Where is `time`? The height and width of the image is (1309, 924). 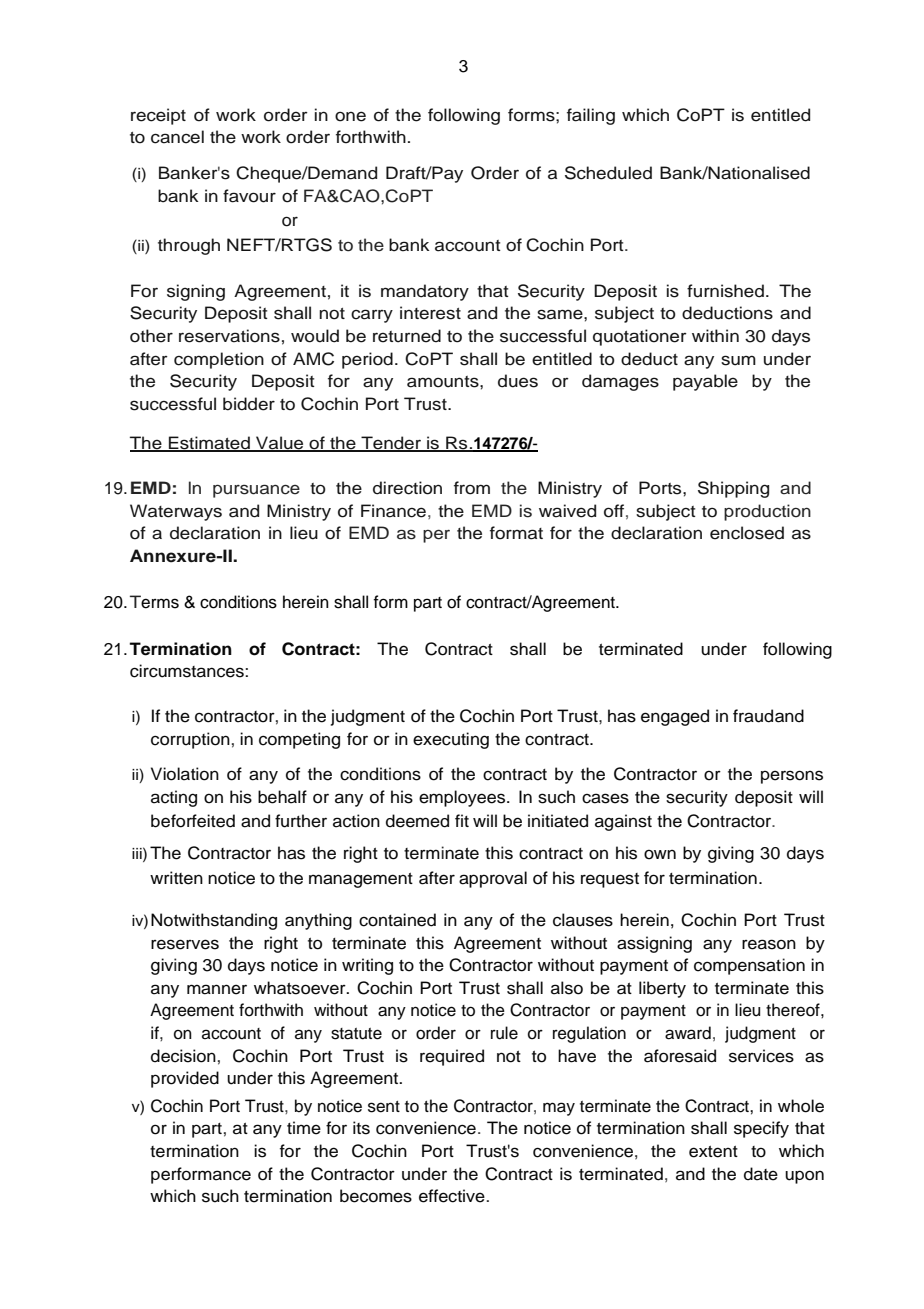
time is located at coordinates (304, 1128).
